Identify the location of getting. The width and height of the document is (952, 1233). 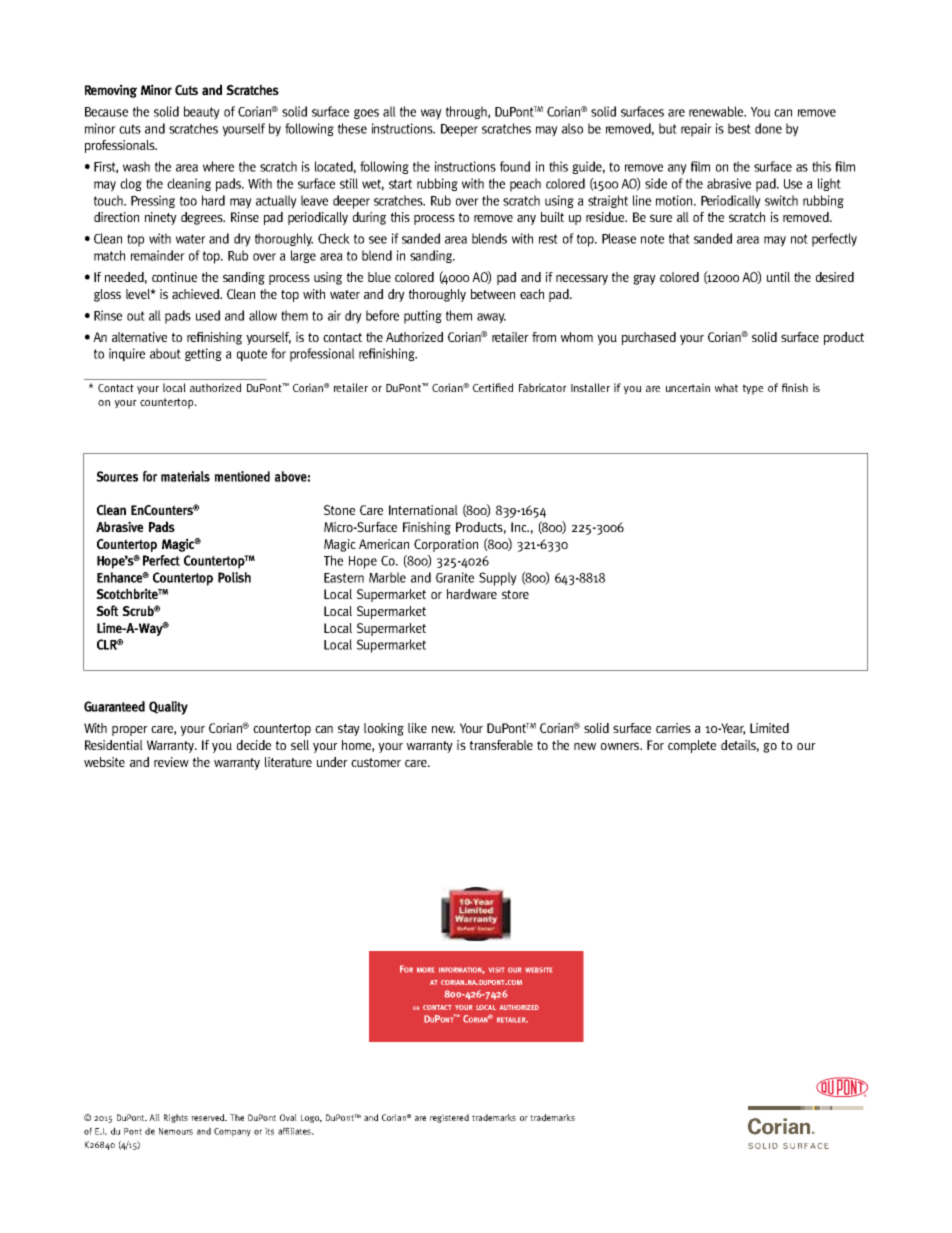
(203, 354).
